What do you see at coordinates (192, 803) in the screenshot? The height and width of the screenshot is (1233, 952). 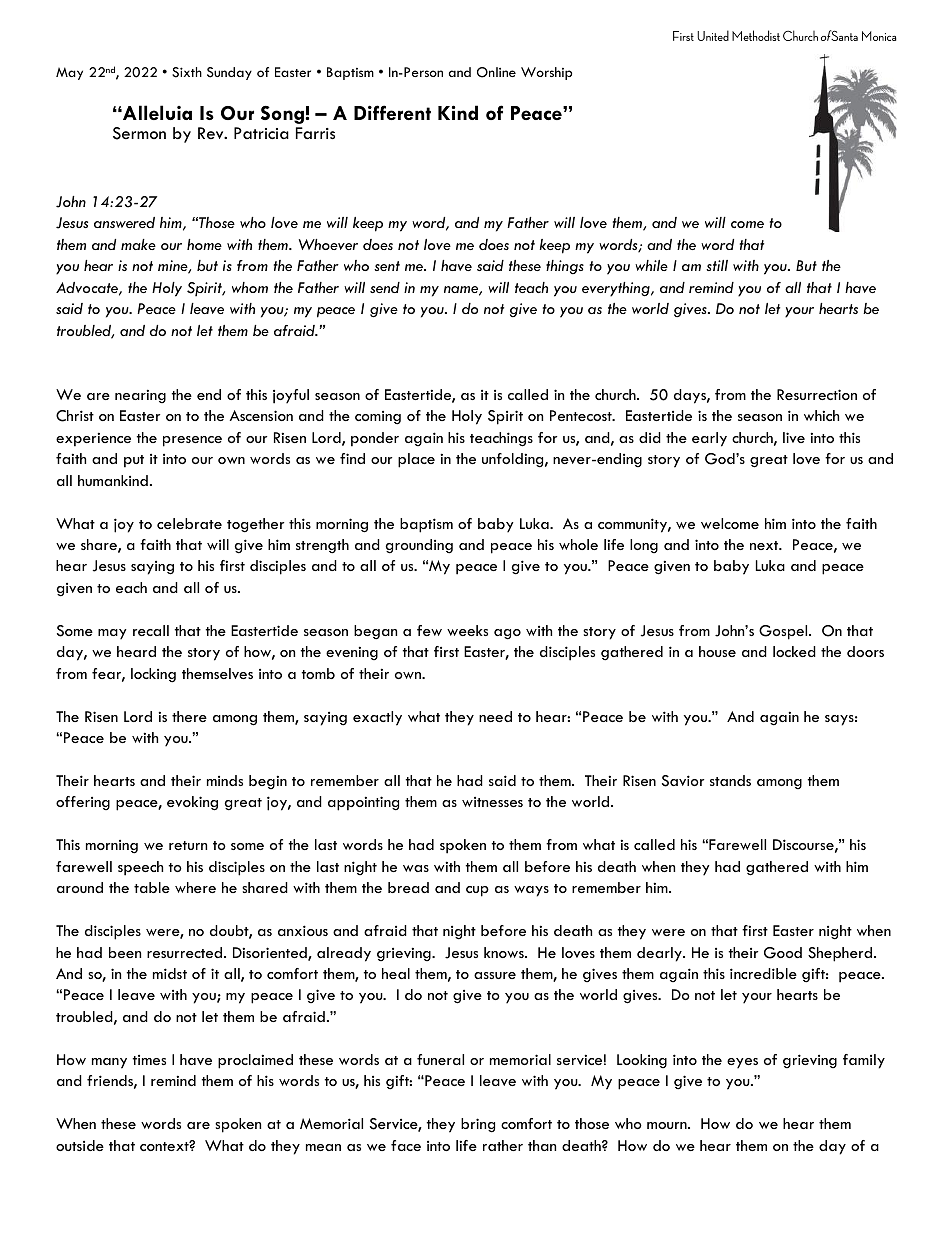 I see `evoking` at bounding box center [192, 803].
